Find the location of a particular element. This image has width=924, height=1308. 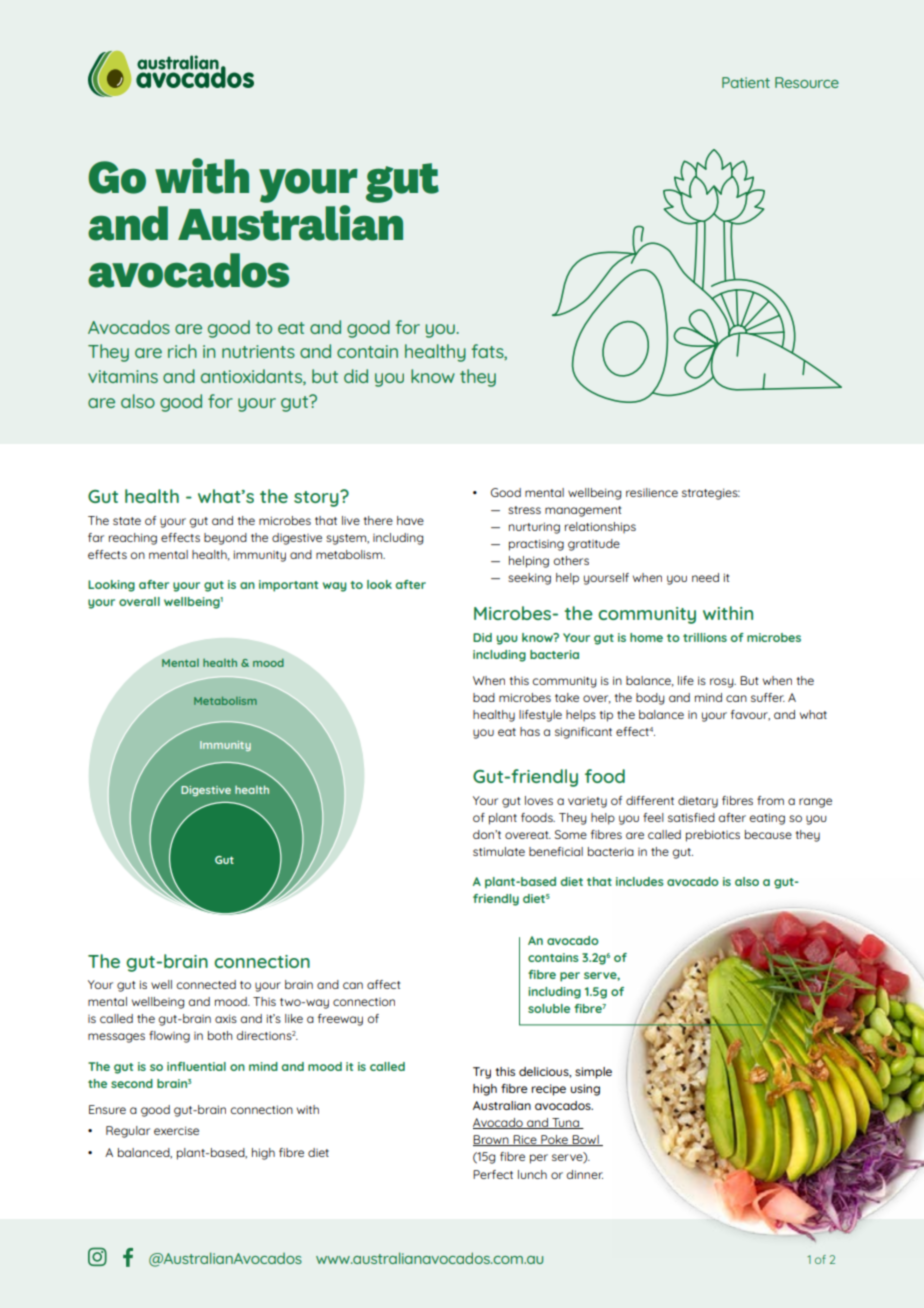

strategies is located at coordinates (711, 494).
